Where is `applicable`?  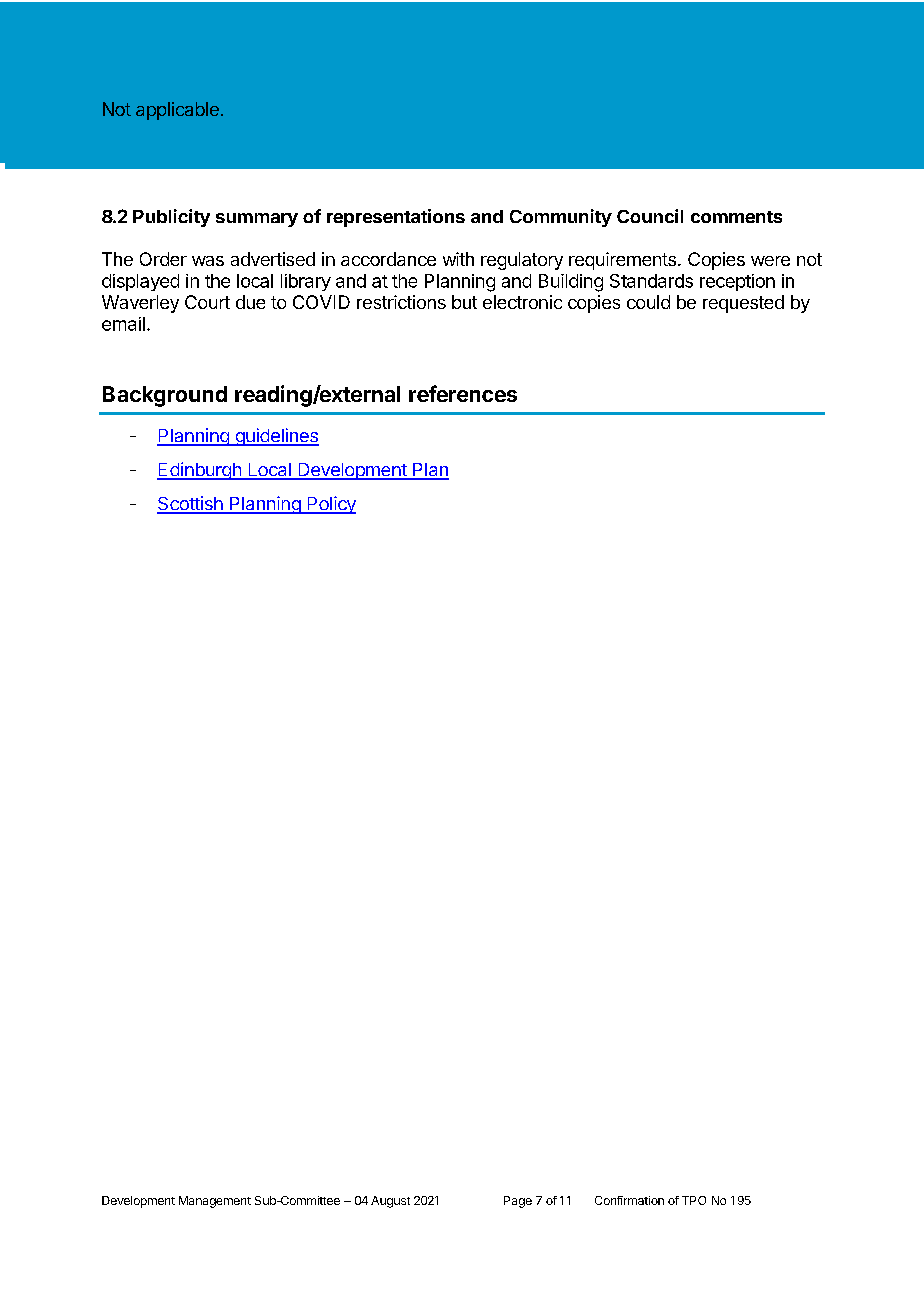
applicable is located at coordinates (177, 111).
